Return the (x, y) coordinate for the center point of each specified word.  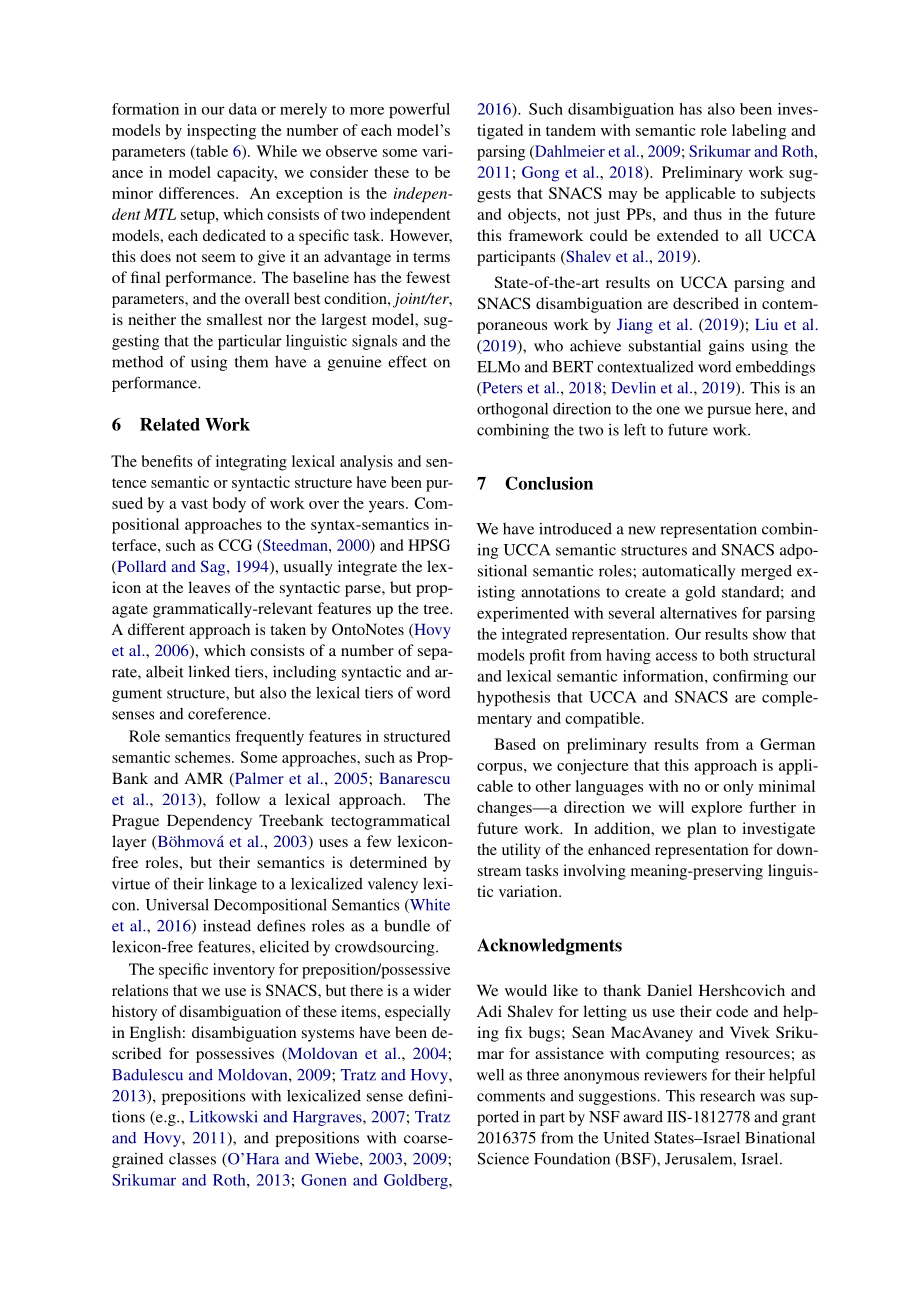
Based (515, 744)
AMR (204, 778)
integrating (251, 463)
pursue (729, 412)
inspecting (221, 132)
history (134, 1013)
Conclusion (549, 483)
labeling (759, 132)
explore (716, 809)
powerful (419, 110)
